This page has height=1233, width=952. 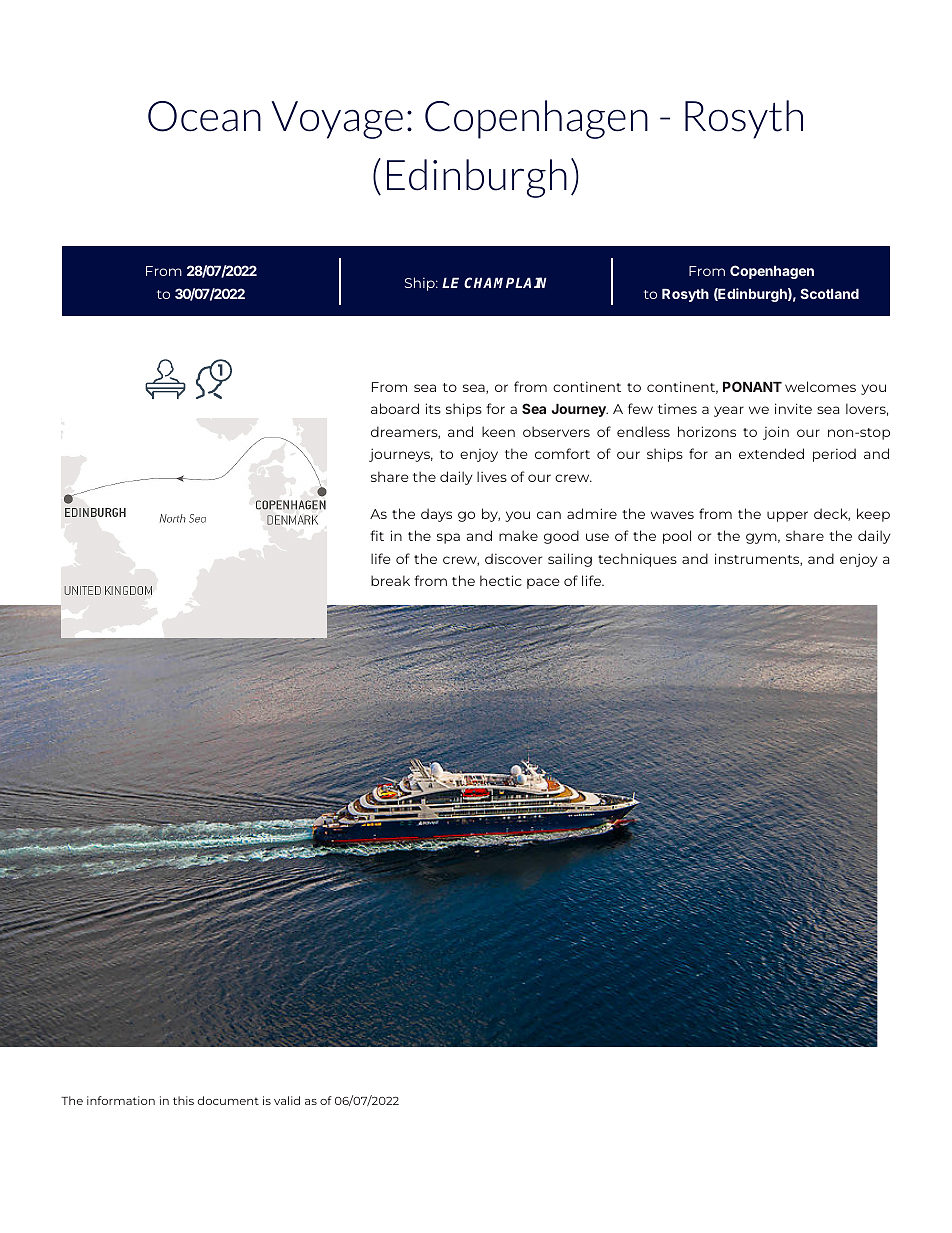 What do you see at coordinates (337, 120) in the page?
I see `Voyage` at bounding box center [337, 120].
